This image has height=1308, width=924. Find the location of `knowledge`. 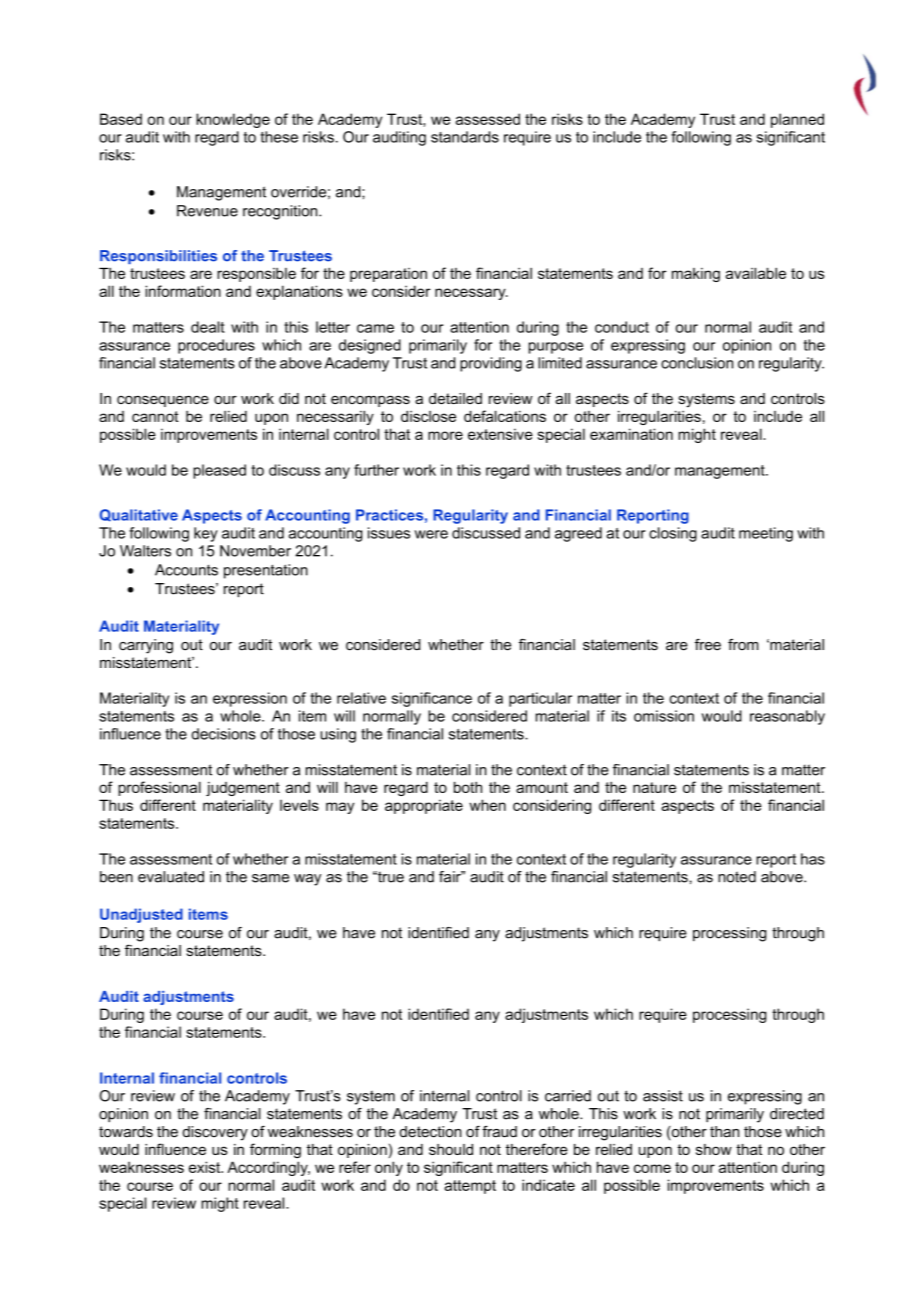

knowledge is located at coordinates (233, 120).
